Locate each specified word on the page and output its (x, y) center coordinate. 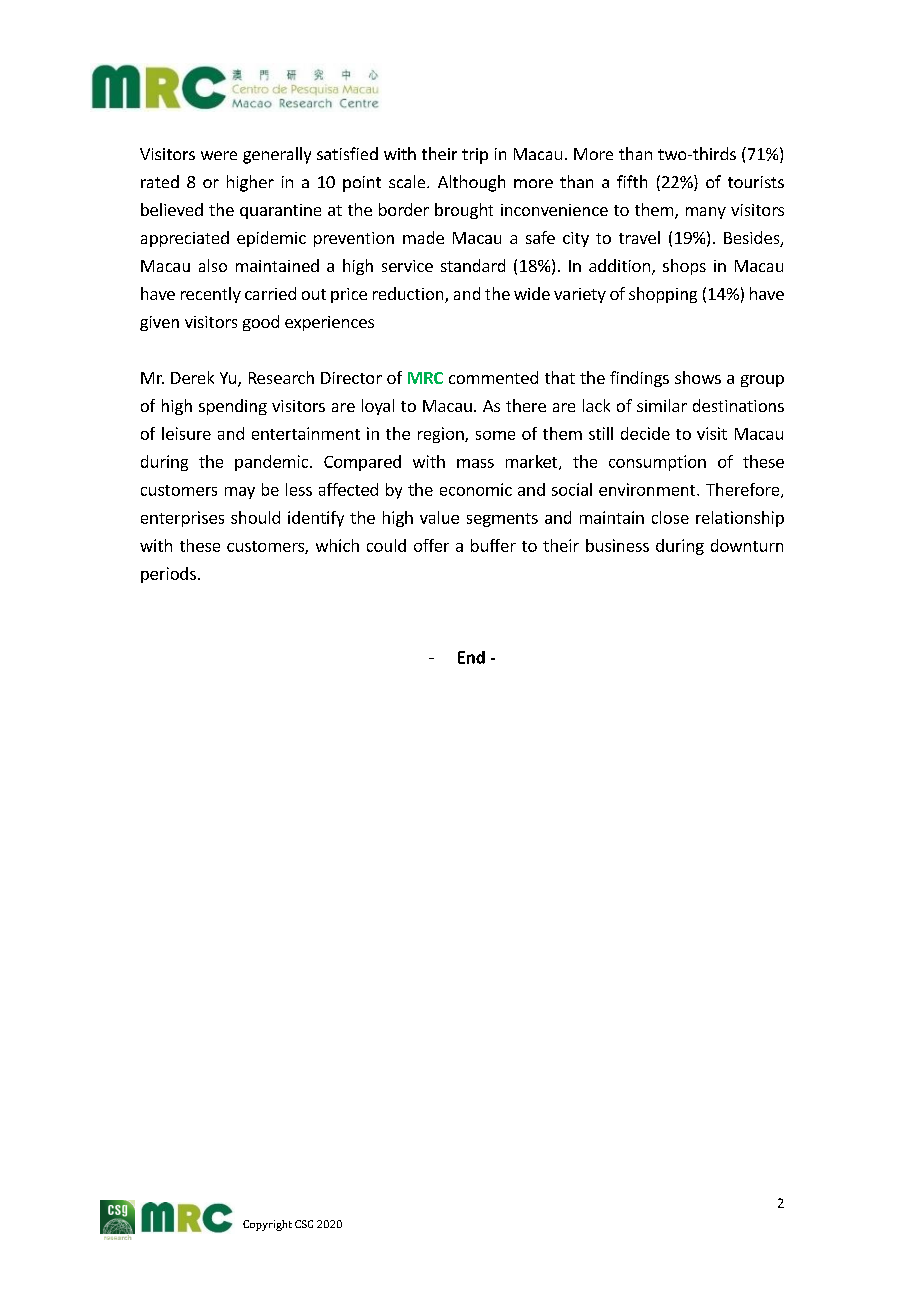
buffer (493, 545)
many (706, 213)
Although (471, 183)
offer (431, 545)
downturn (747, 545)
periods (168, 575)
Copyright (267, 1225)
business (617, 545)
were (219, 155)
